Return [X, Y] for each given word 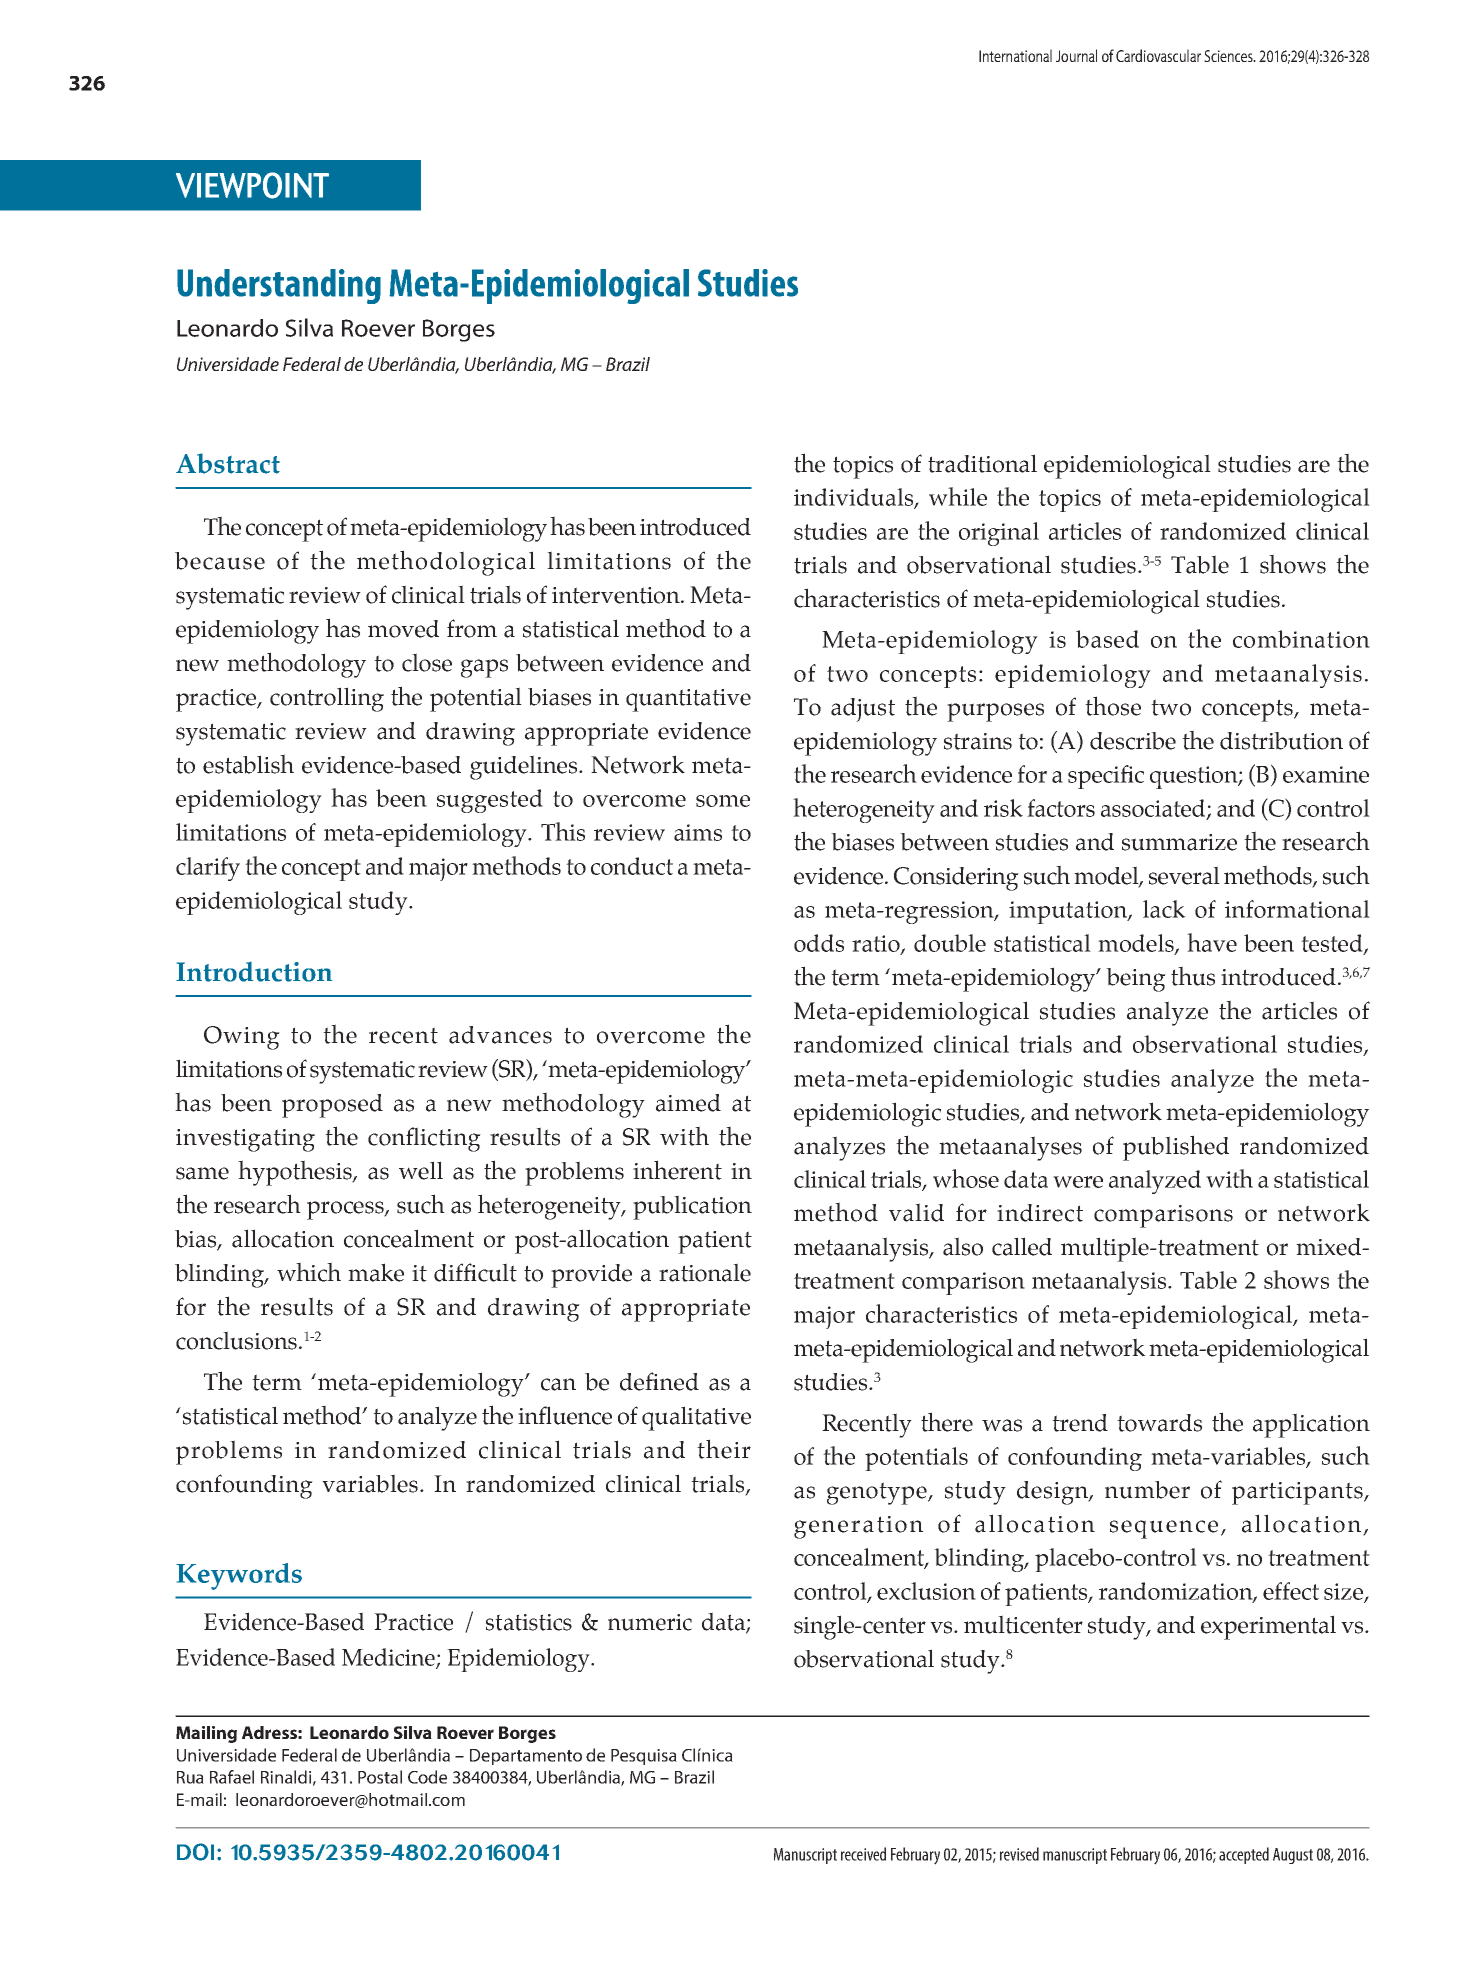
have [1212, 942]
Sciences [1229, 56]
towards [1159, 1423]
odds [819, 943]
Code [427, 1777]
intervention [617, 595]
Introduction [254, 972]
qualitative [696, 1418]
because [220, 561]
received [863, 1854]
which [309, 1272]
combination [1301, 639]
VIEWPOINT [252, 185]
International [1015, 55]
